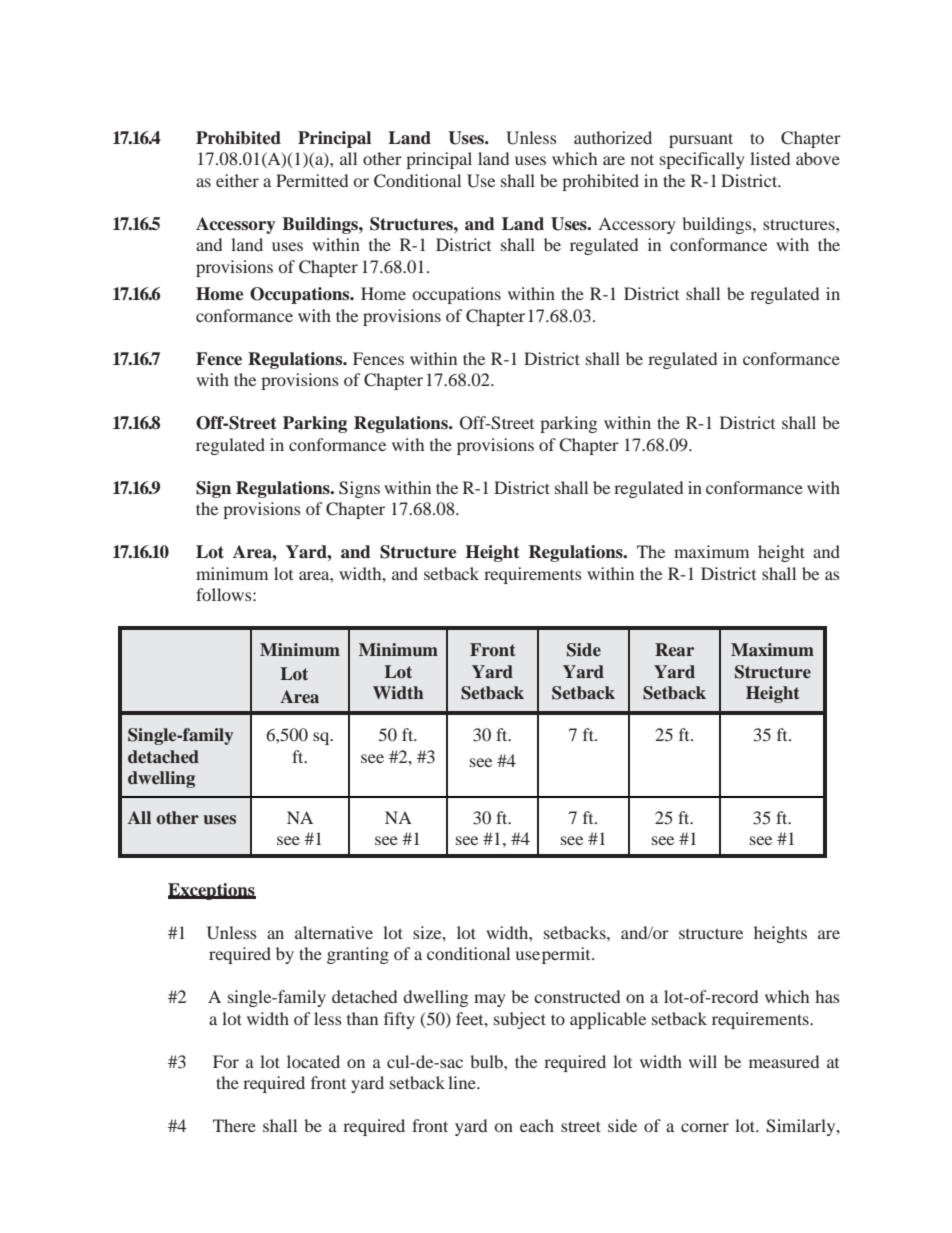  What do you see at coordinates (784, 1061) in the screenshot?
I see `measured` at bounding box center [784, 1061].
